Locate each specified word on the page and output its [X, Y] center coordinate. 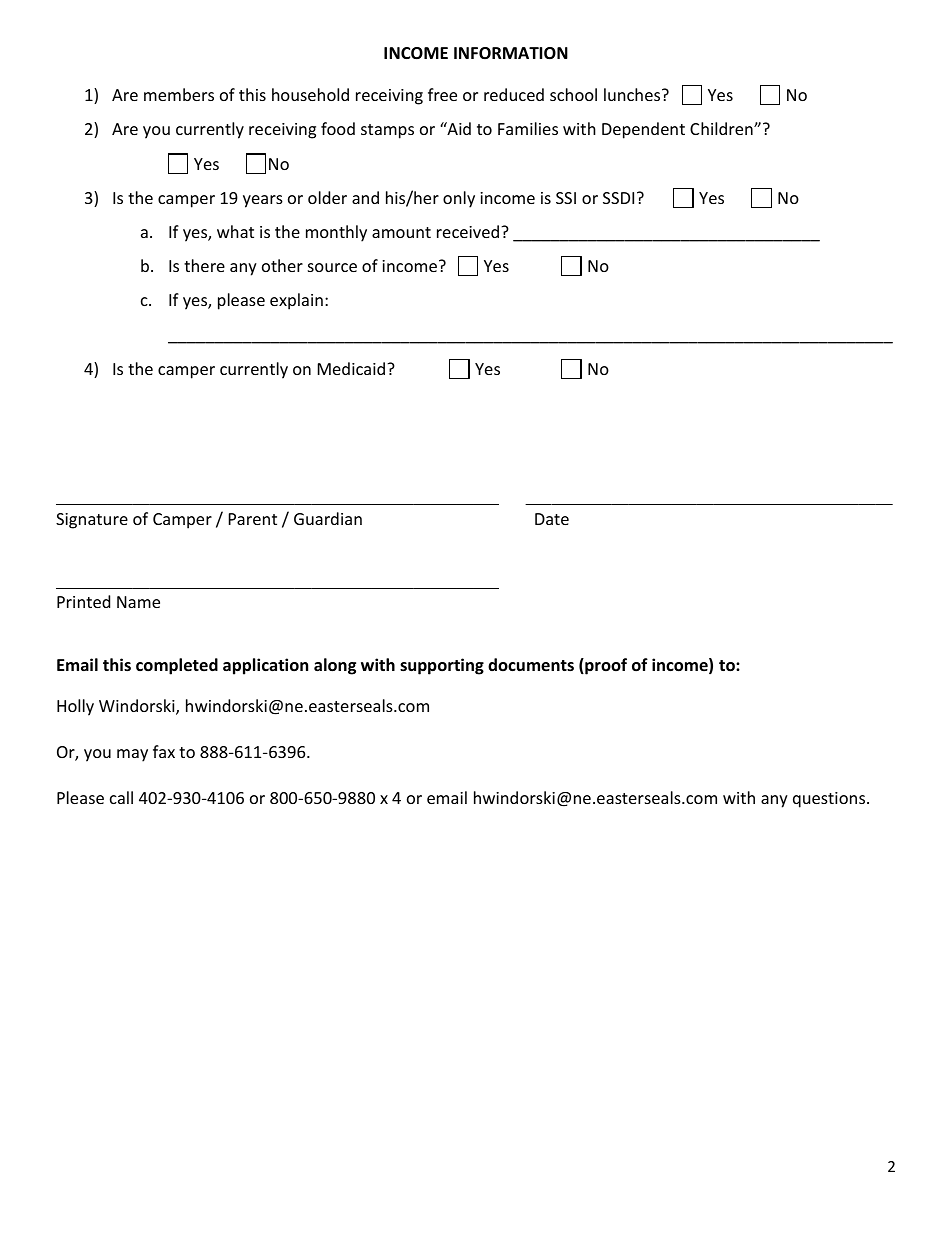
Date [552, 519]
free [442, 94]
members [179, 94]
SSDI [618, 198]
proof [605, 666]
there [204, 265]
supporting [442, 666]
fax [164, 751]
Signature [92, 521]
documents [531, 664]
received [469, 231]
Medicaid [353, 368]
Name [138, 602]
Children [722, 128]
